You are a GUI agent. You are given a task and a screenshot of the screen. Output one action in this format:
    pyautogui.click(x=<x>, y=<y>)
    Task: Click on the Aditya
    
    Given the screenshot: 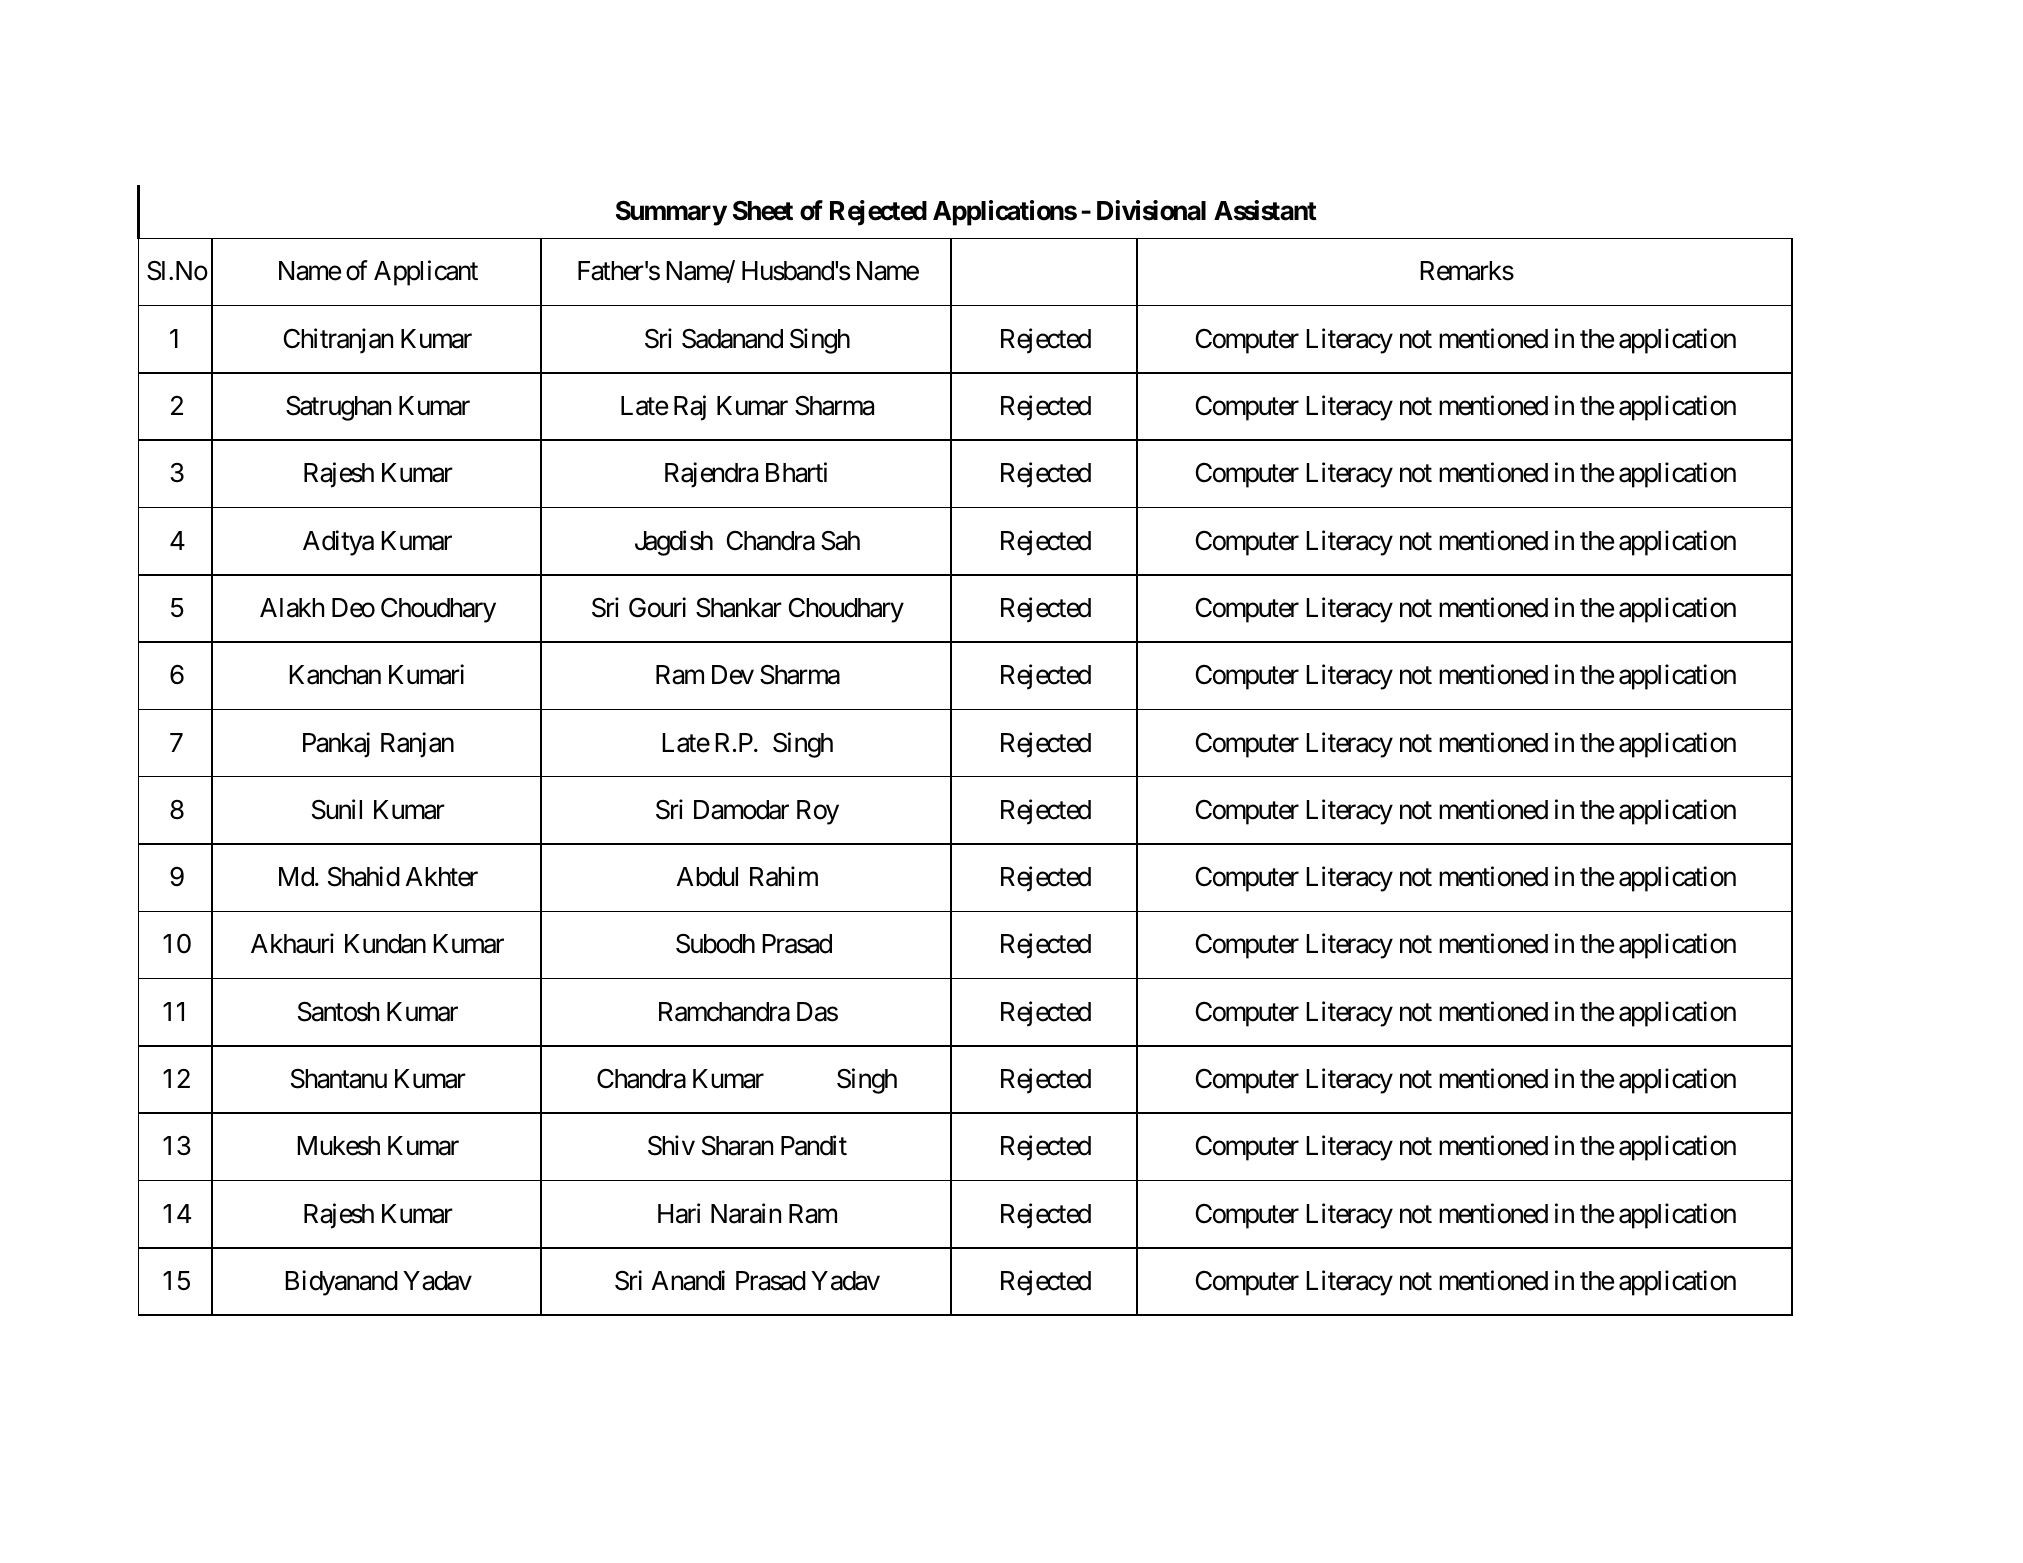 What is the action you would take?
    pyautogui.click(x=338, y=543)
